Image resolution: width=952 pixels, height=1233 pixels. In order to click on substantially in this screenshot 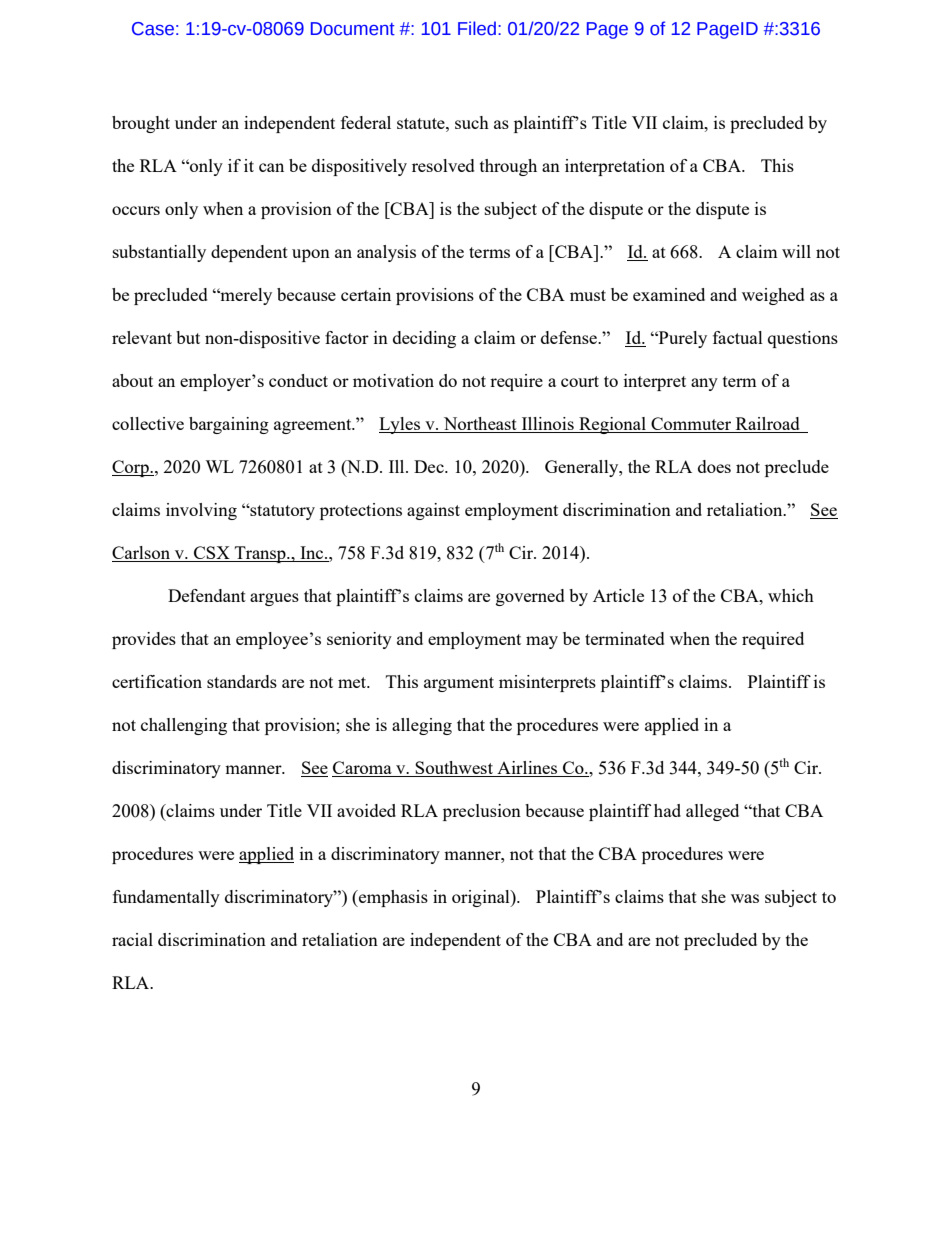, I will do `click(159, 253)`.
